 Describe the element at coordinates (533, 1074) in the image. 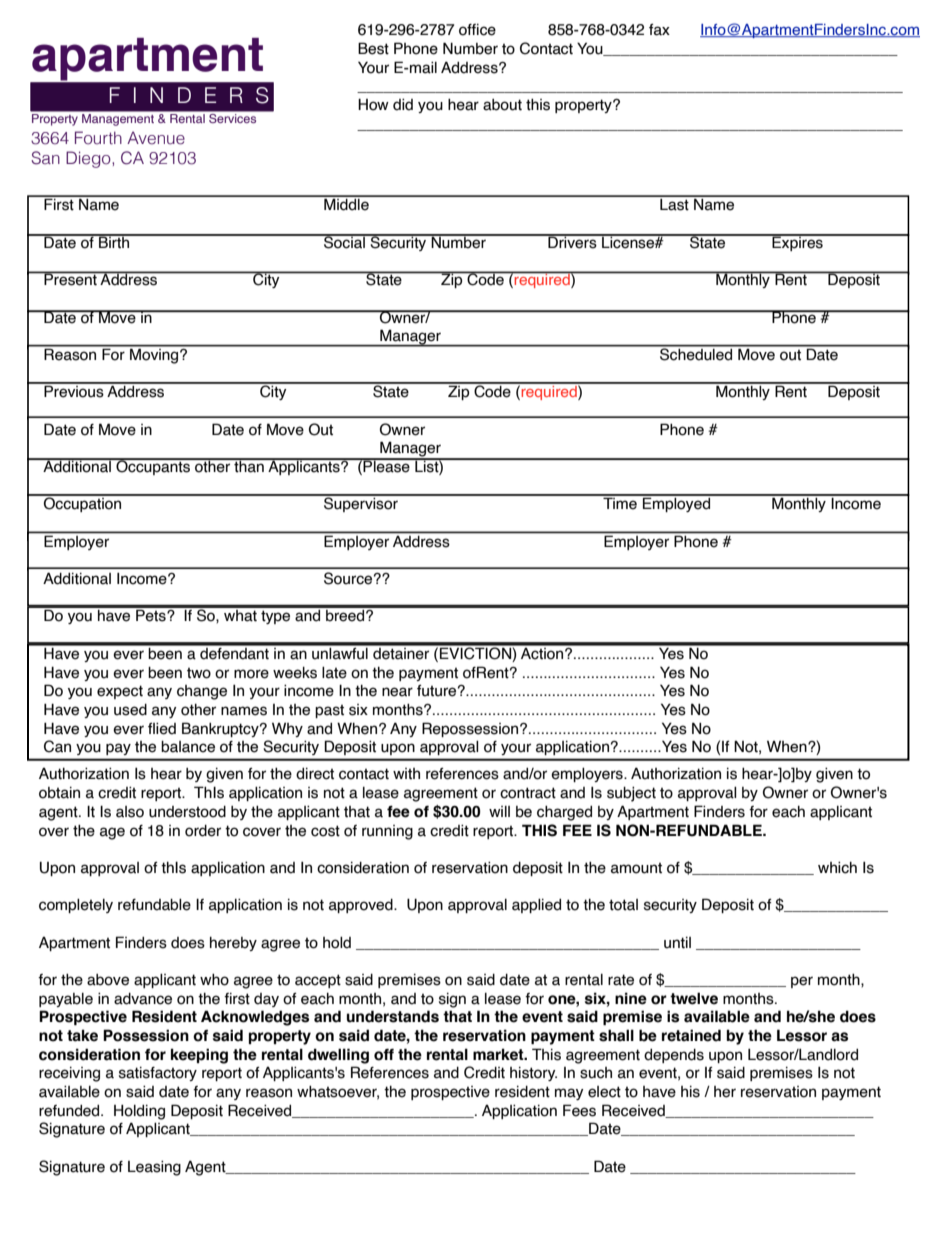

I see `history` at that location.
